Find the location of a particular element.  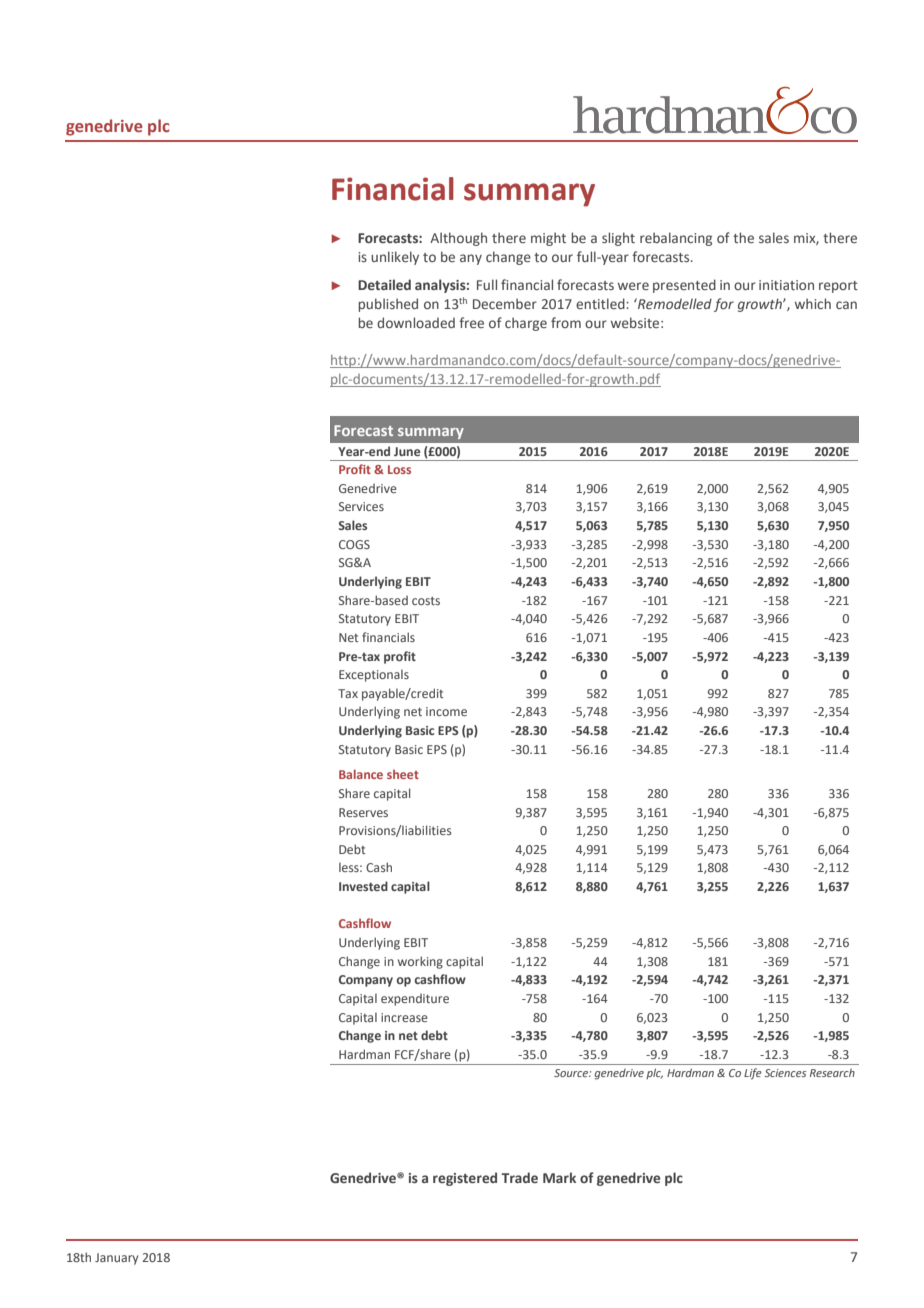

costs is located at coordinates (426, 601).
